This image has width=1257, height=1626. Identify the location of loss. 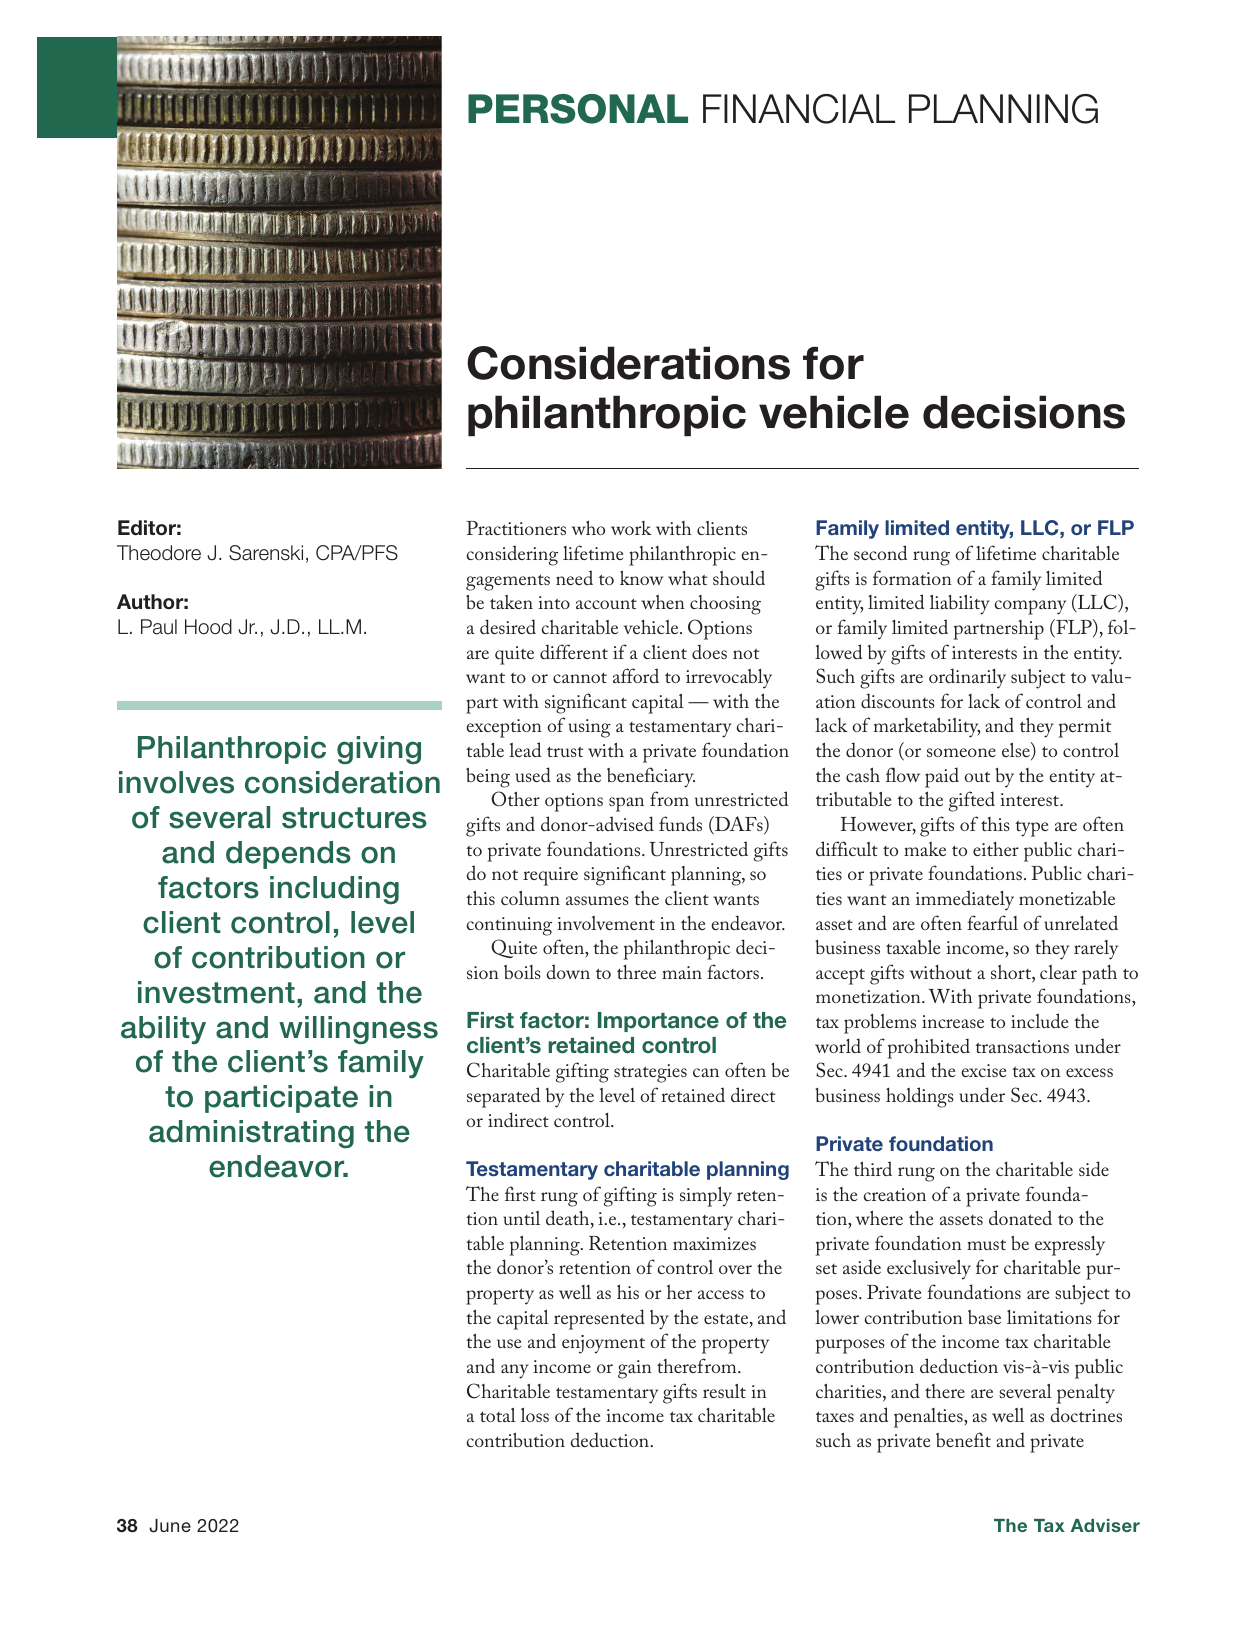
(535, 1415).
